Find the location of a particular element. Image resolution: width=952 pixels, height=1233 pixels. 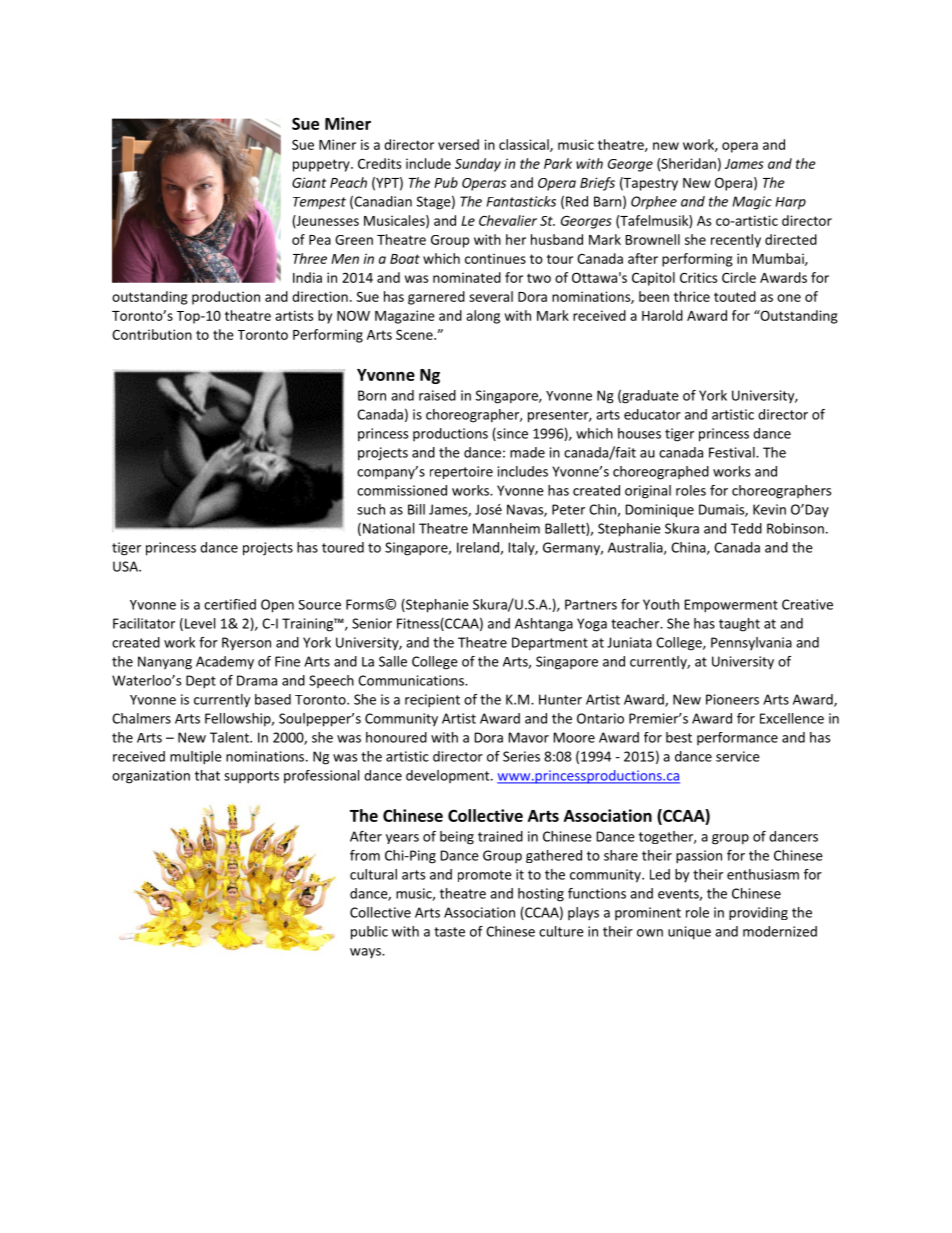

Giant is located at coordinates (309, 182).
